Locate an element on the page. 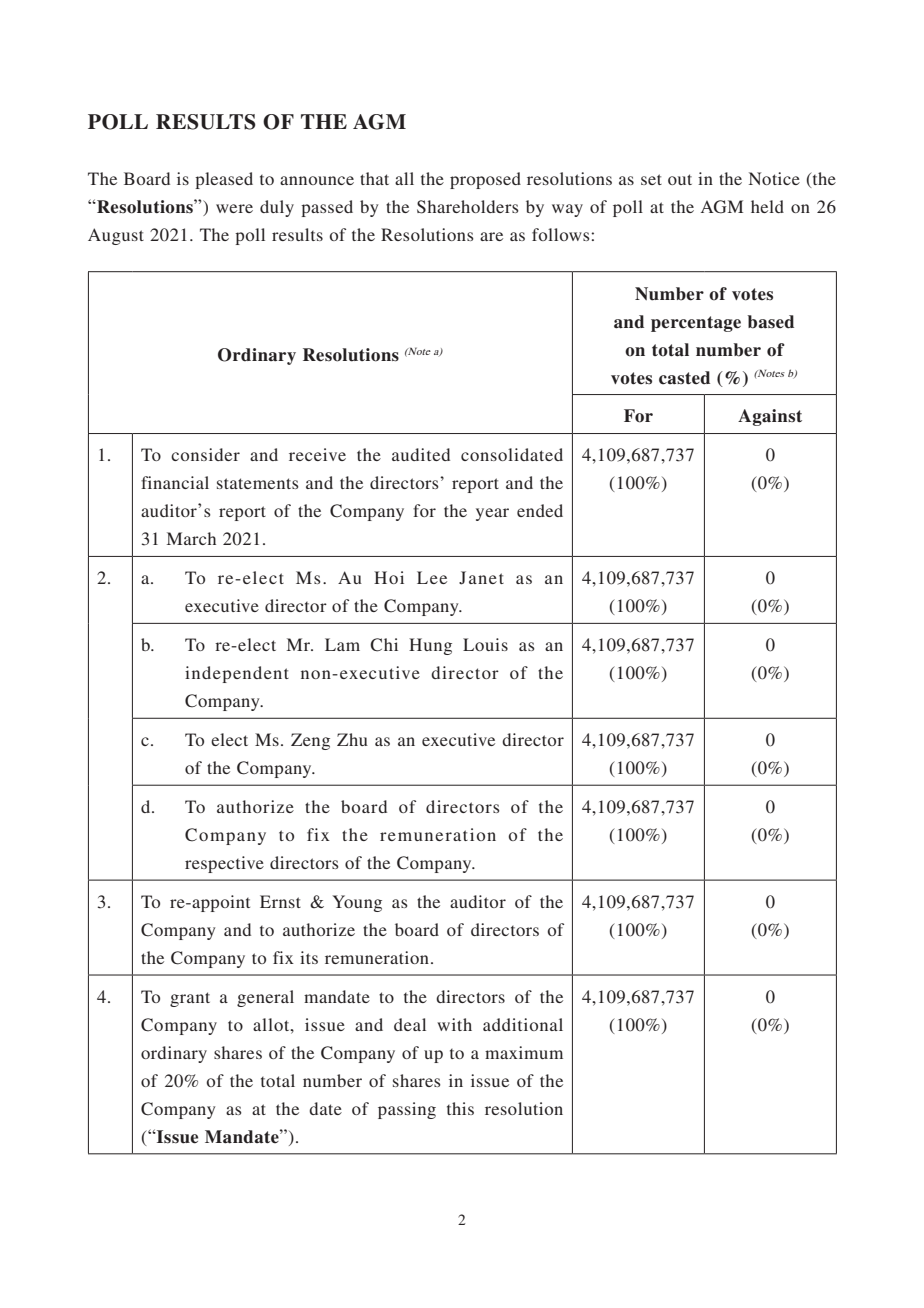  consider is located at coordinates (205, 454).
